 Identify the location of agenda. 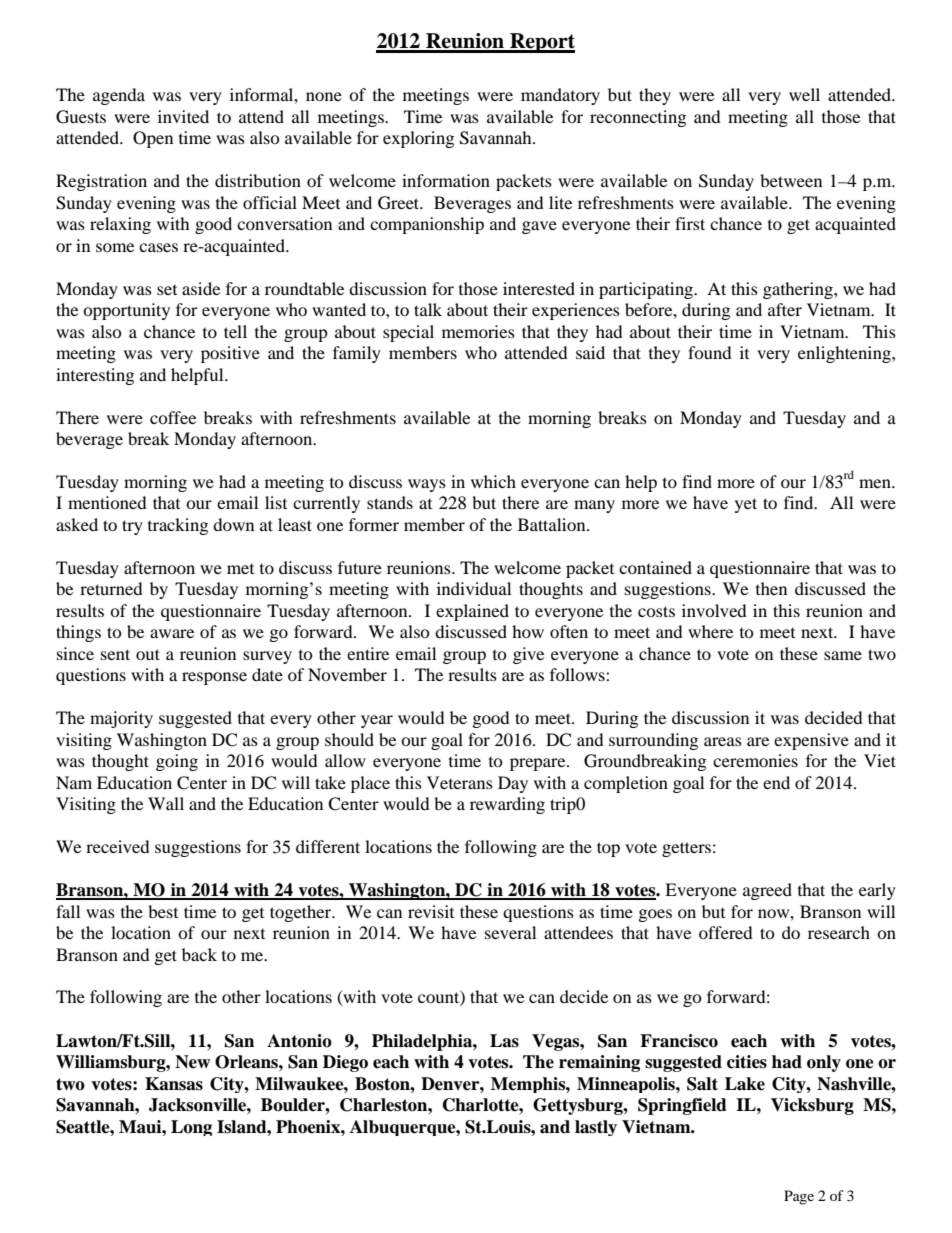
(119, 96).
